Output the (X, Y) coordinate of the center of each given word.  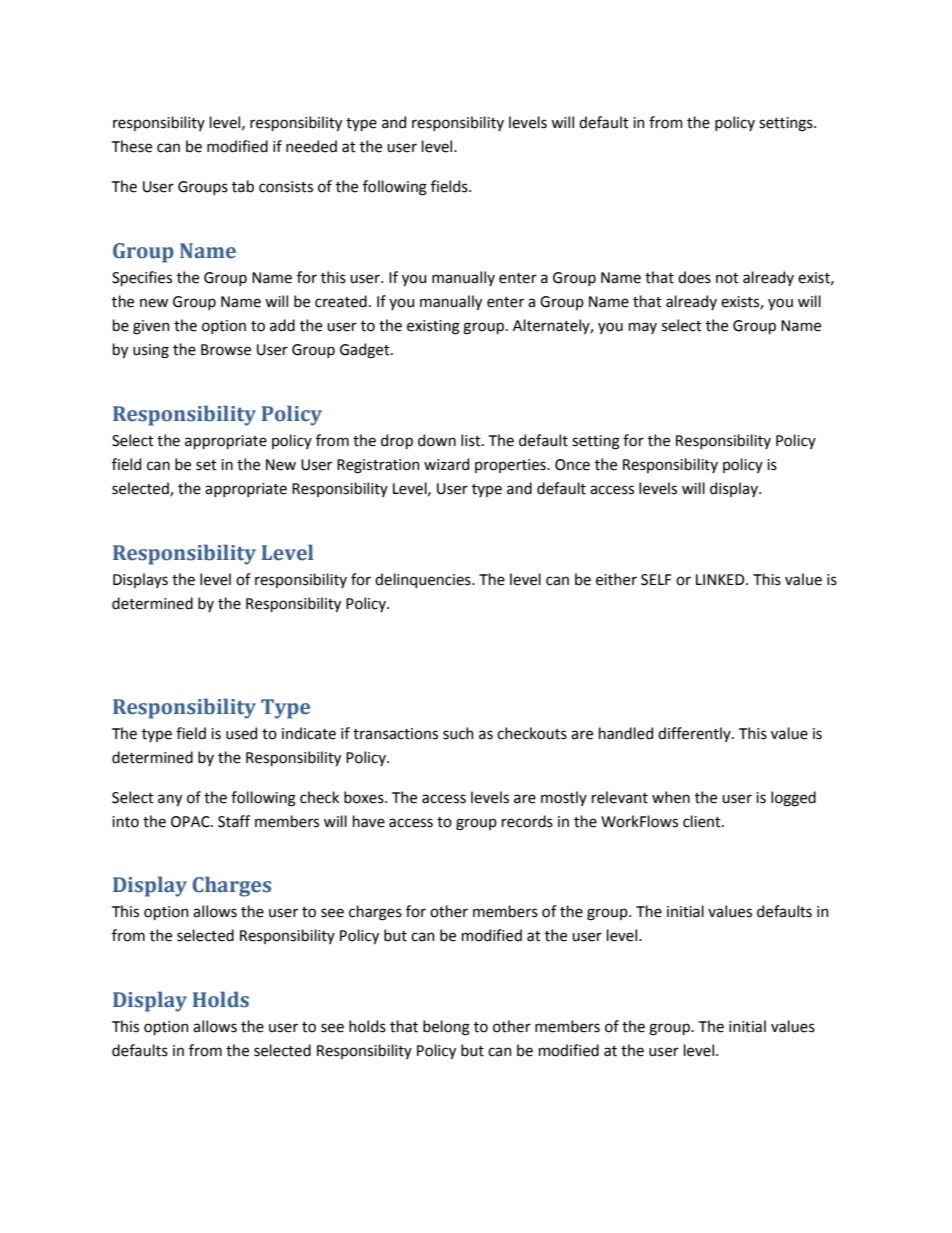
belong (446, 1028)
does (694, 277)
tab (243, 186)
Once (572, 465)
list (472, 440)
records (527, 821)
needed (311, 146)
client (703, 821)
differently (695, 734)
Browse (226, 350)
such (458, 733)
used (241, 733)
